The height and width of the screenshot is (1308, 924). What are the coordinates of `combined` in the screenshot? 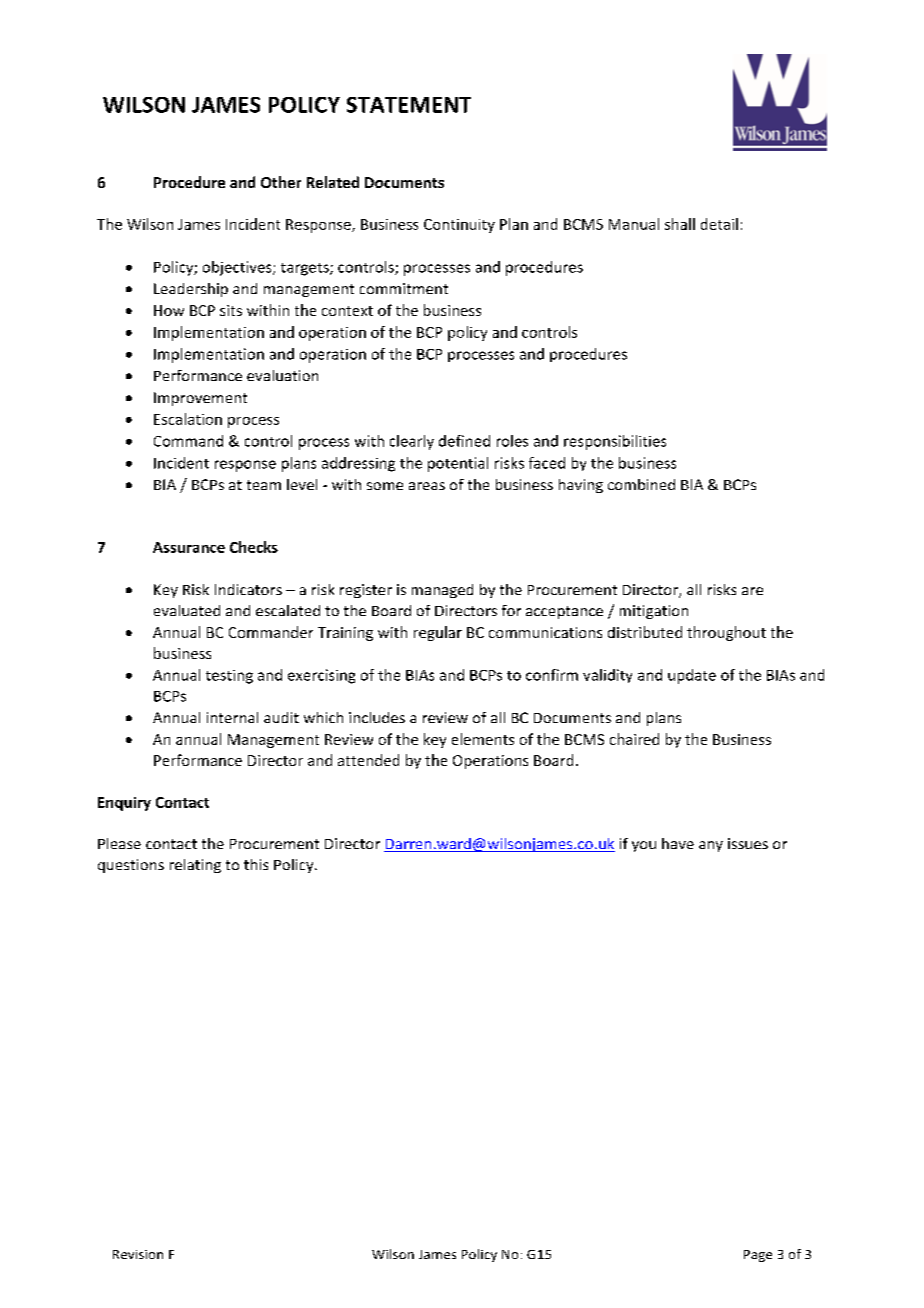 It's located at (641, 484).
